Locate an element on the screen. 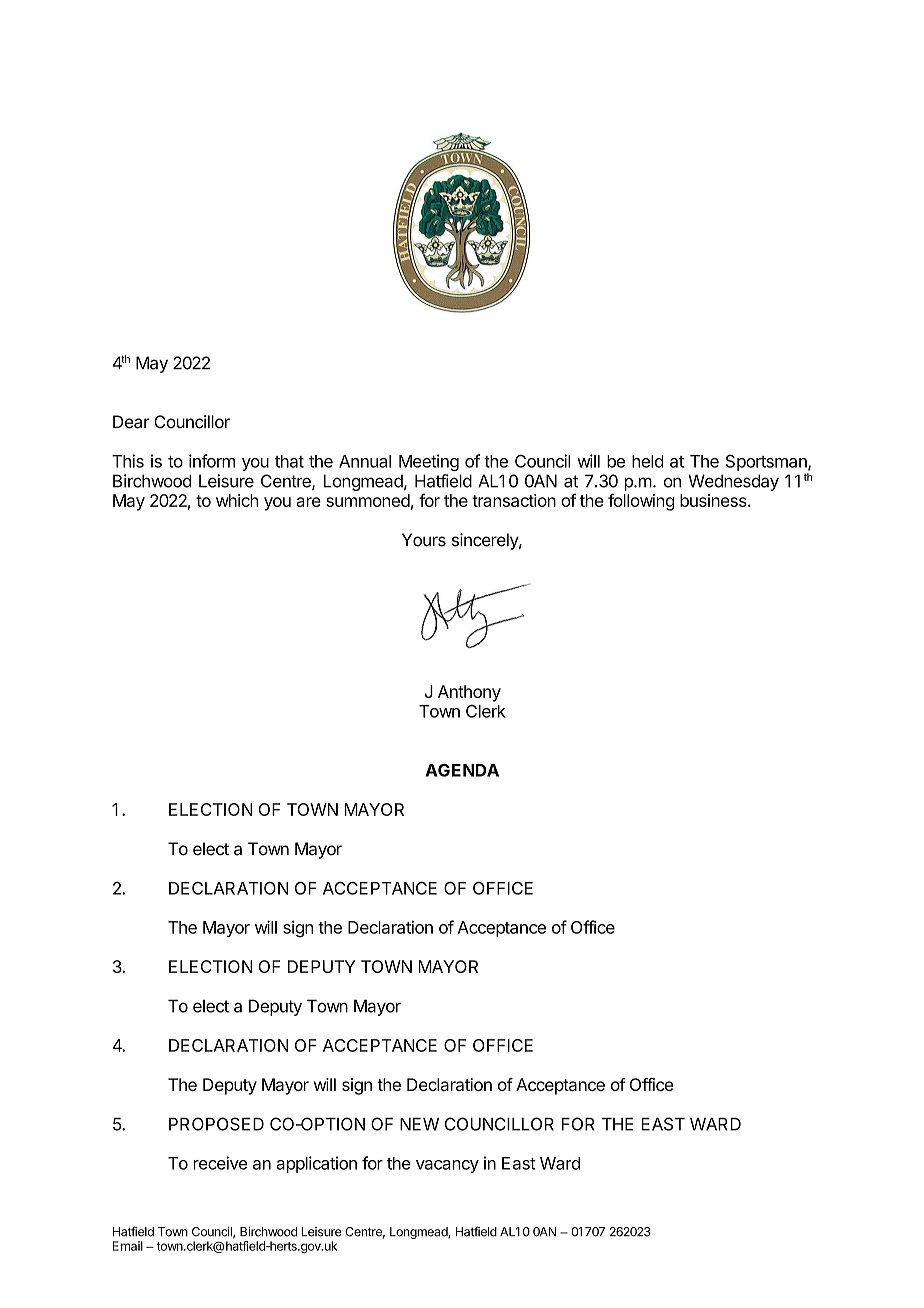 The width and height of the screenshot is (924, 1308). held is located at coordinates (648, 461).
